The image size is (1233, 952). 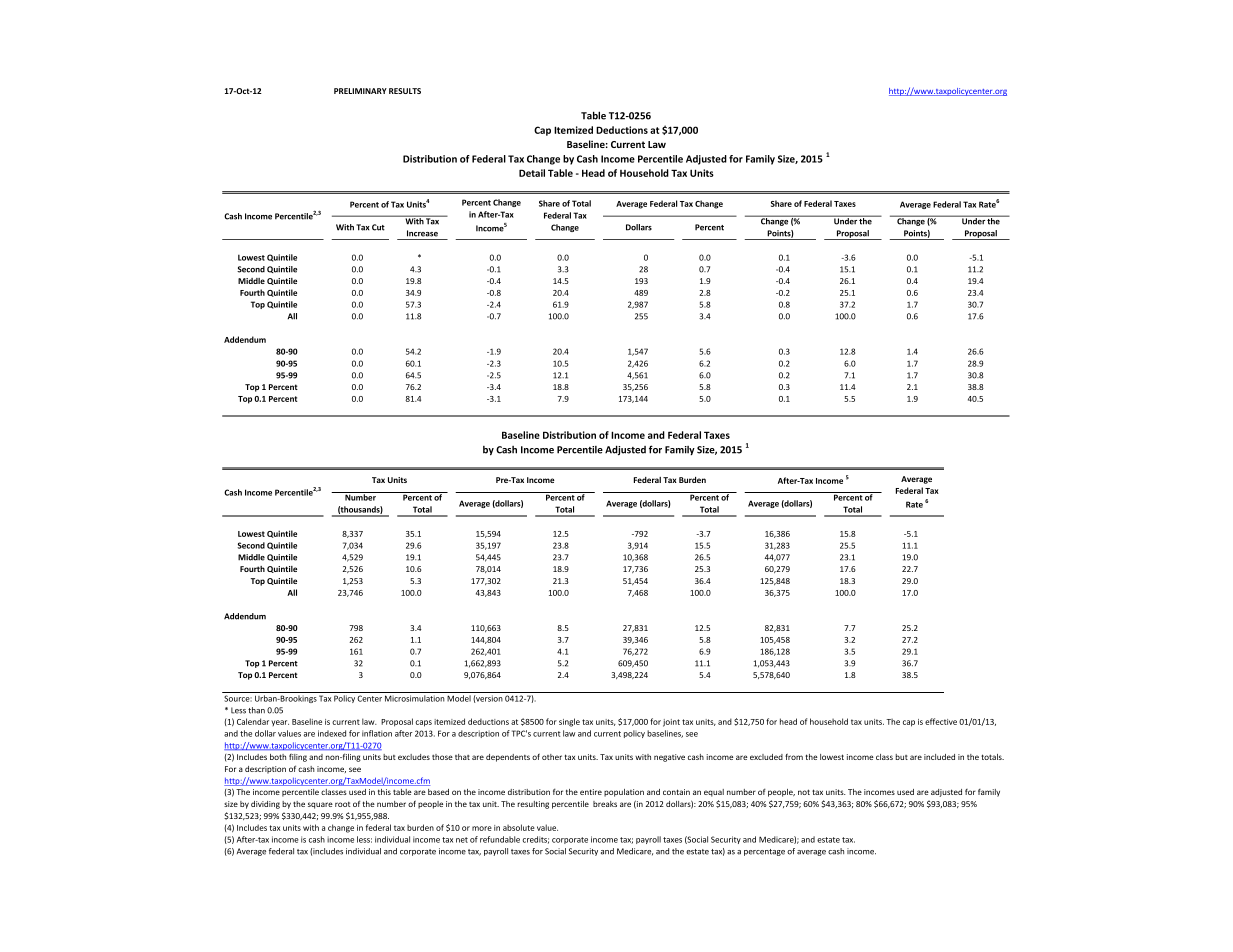 I want to click on than, so click(x=256, y=710).
